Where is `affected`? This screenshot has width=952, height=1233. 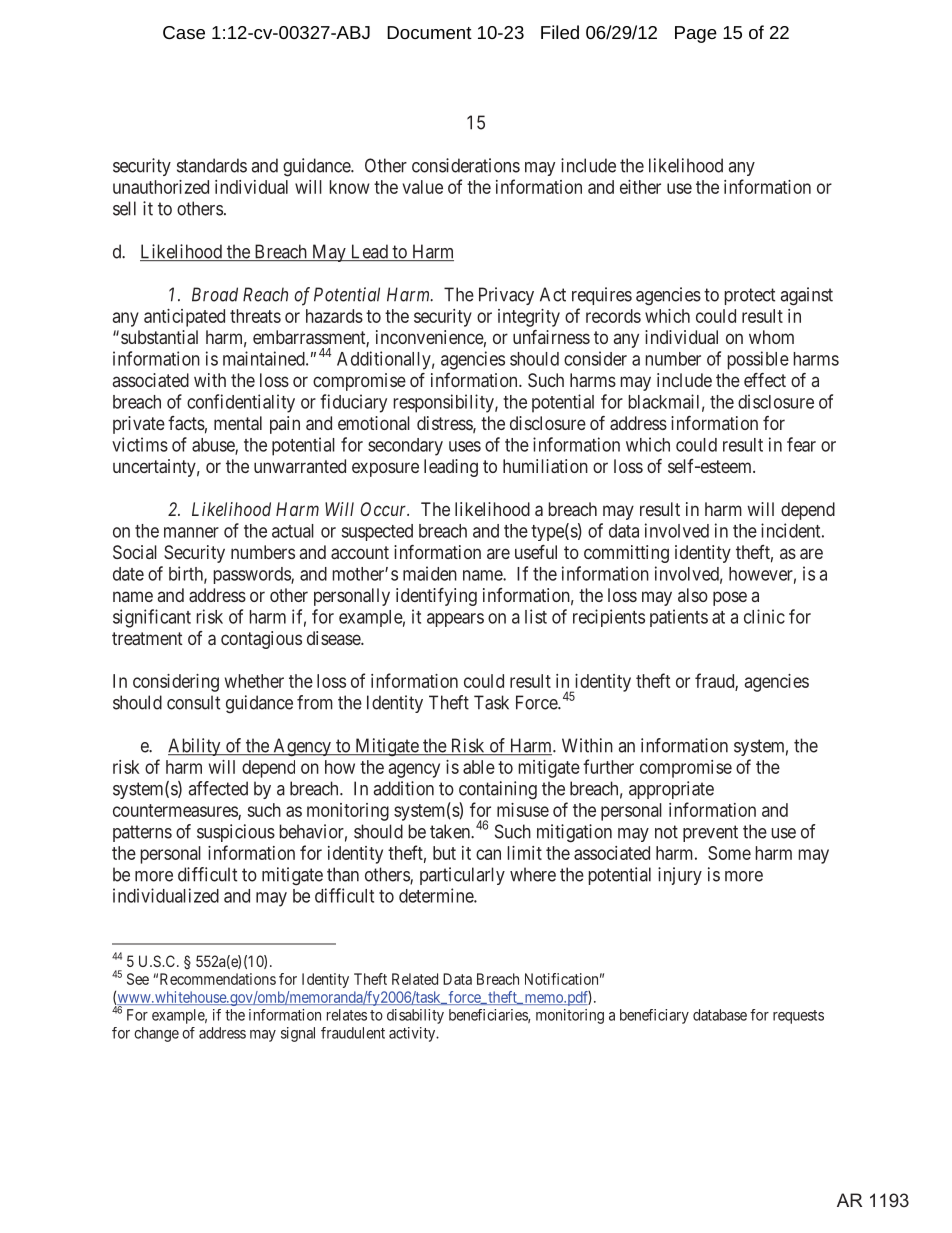 affected is located at coordinates (218, 788).
